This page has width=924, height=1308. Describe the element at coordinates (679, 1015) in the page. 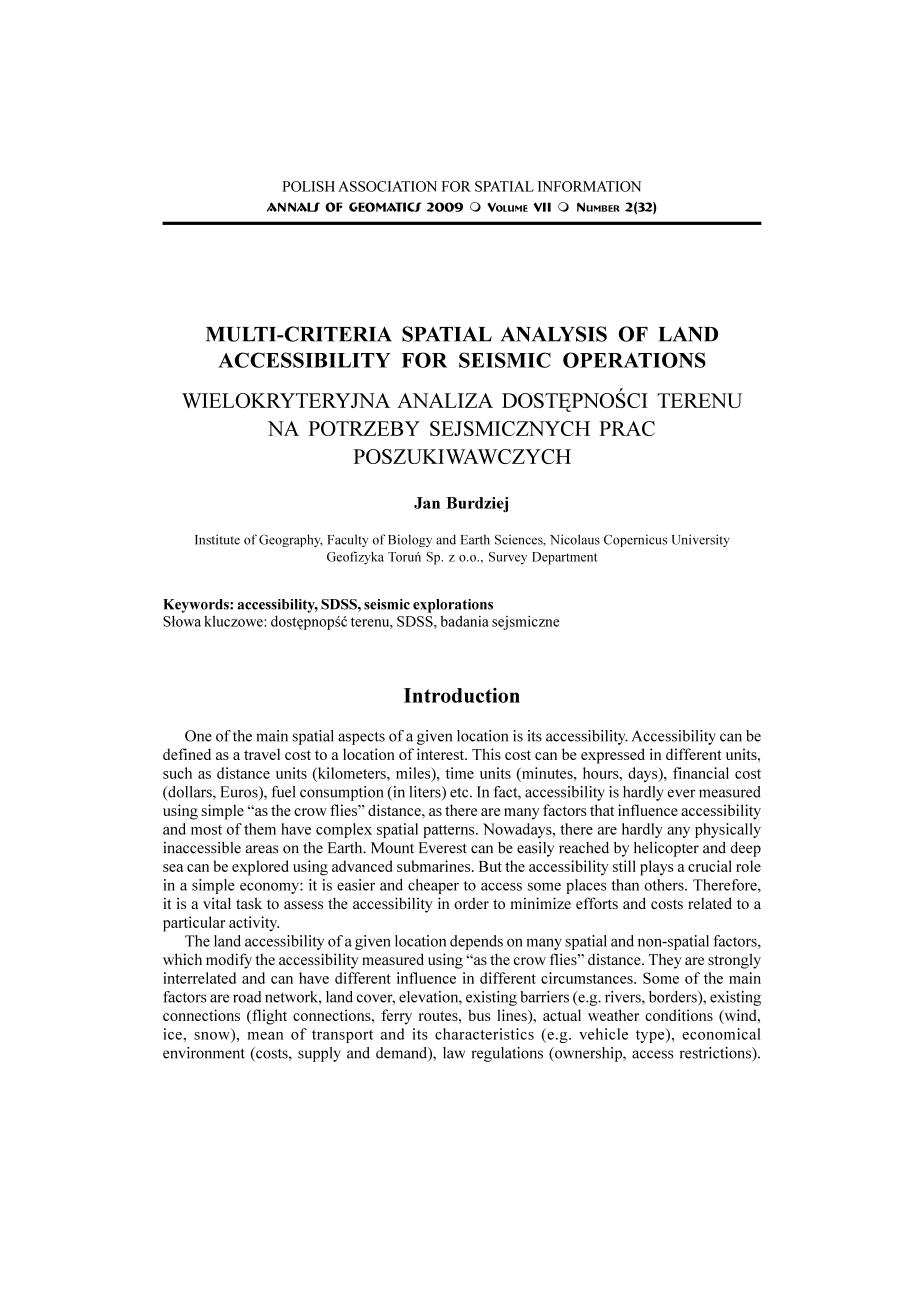

I see `conditions` at that location.
